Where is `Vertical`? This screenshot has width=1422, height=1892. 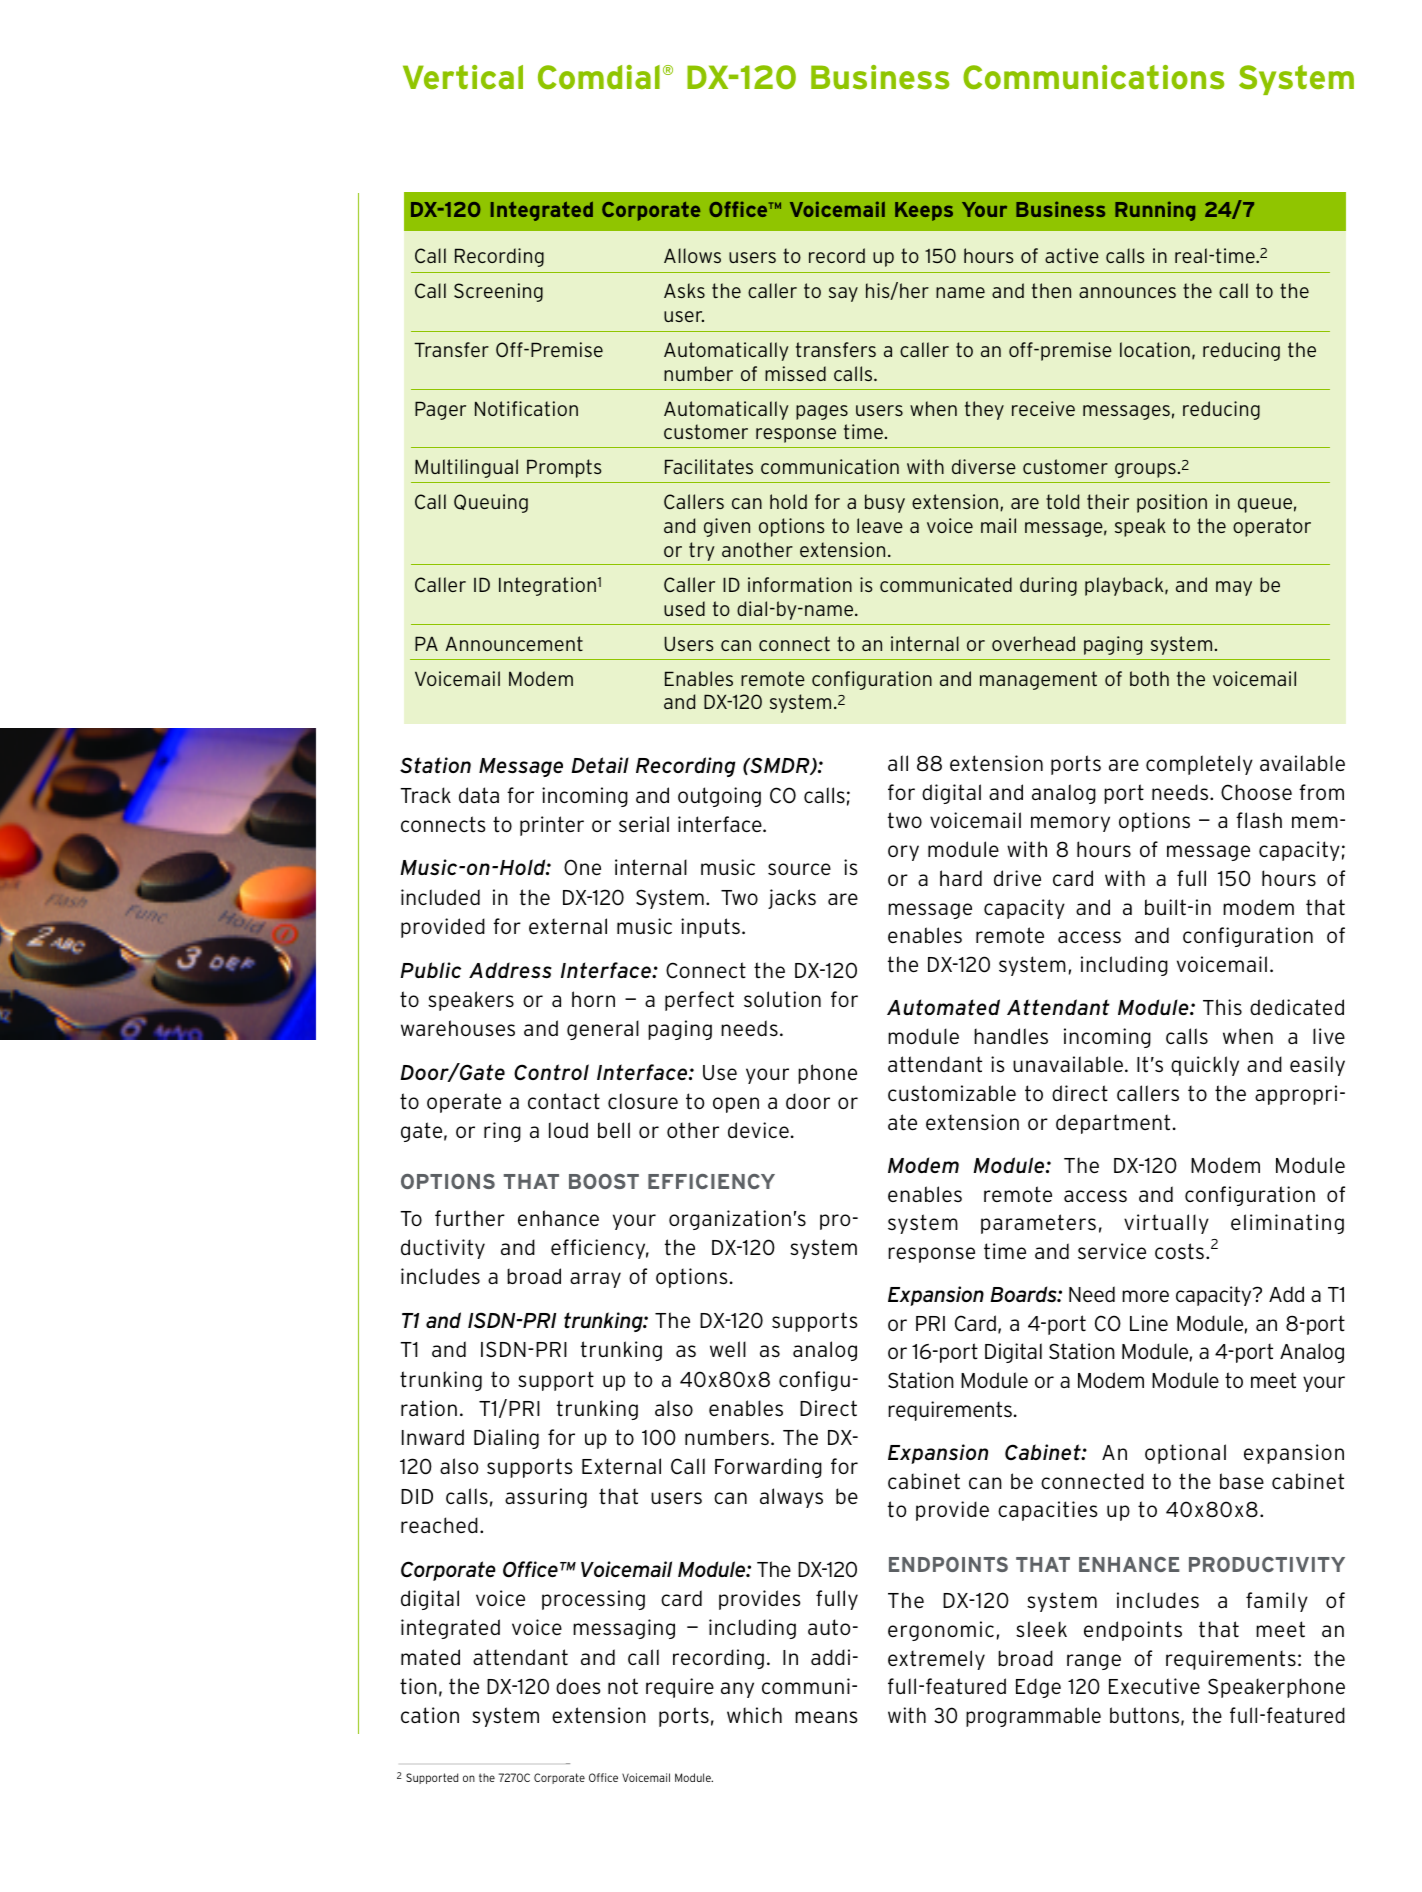 Vertical is located at coordinates (463, 77).
